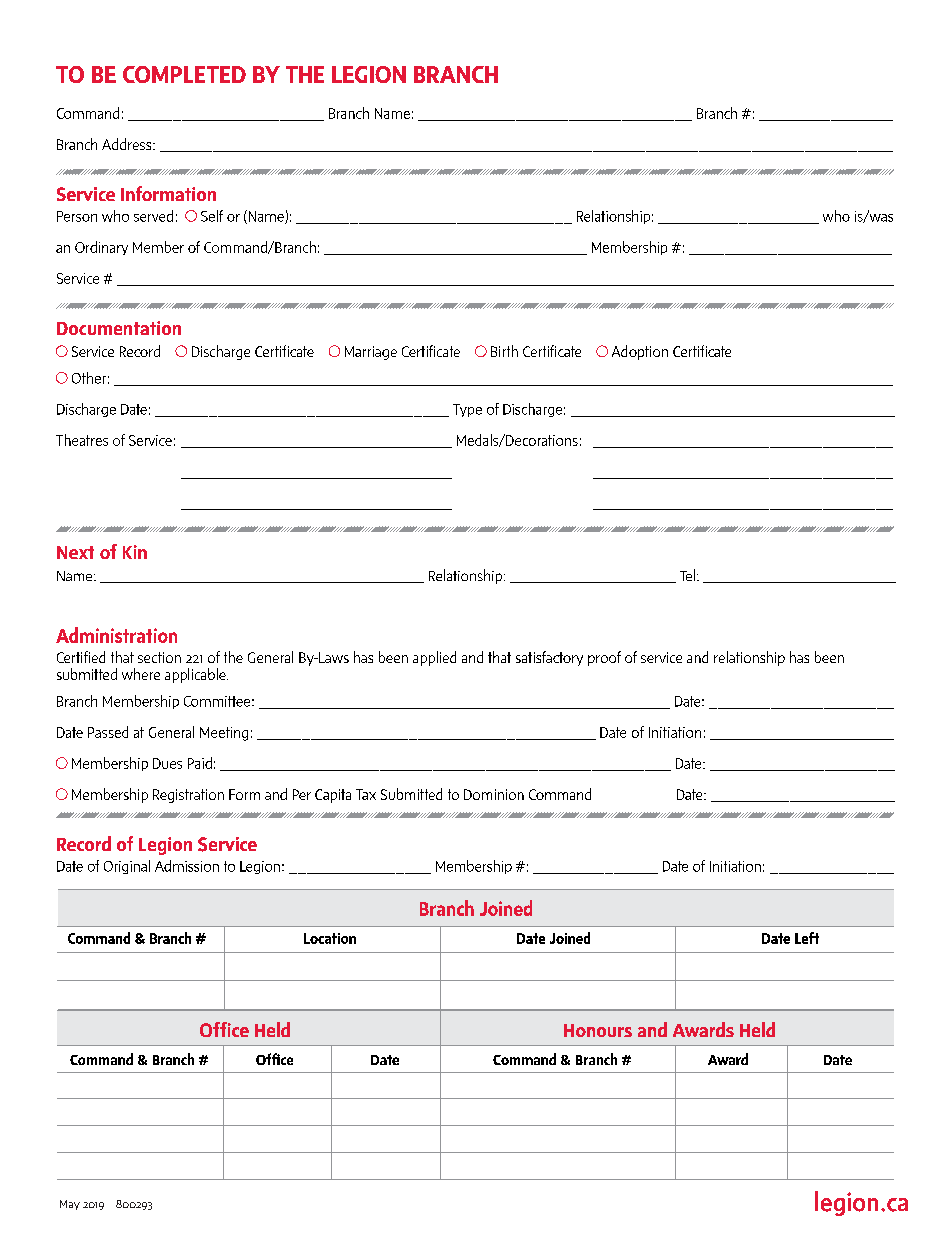  I want to click on Tel, so click(687, 575).
